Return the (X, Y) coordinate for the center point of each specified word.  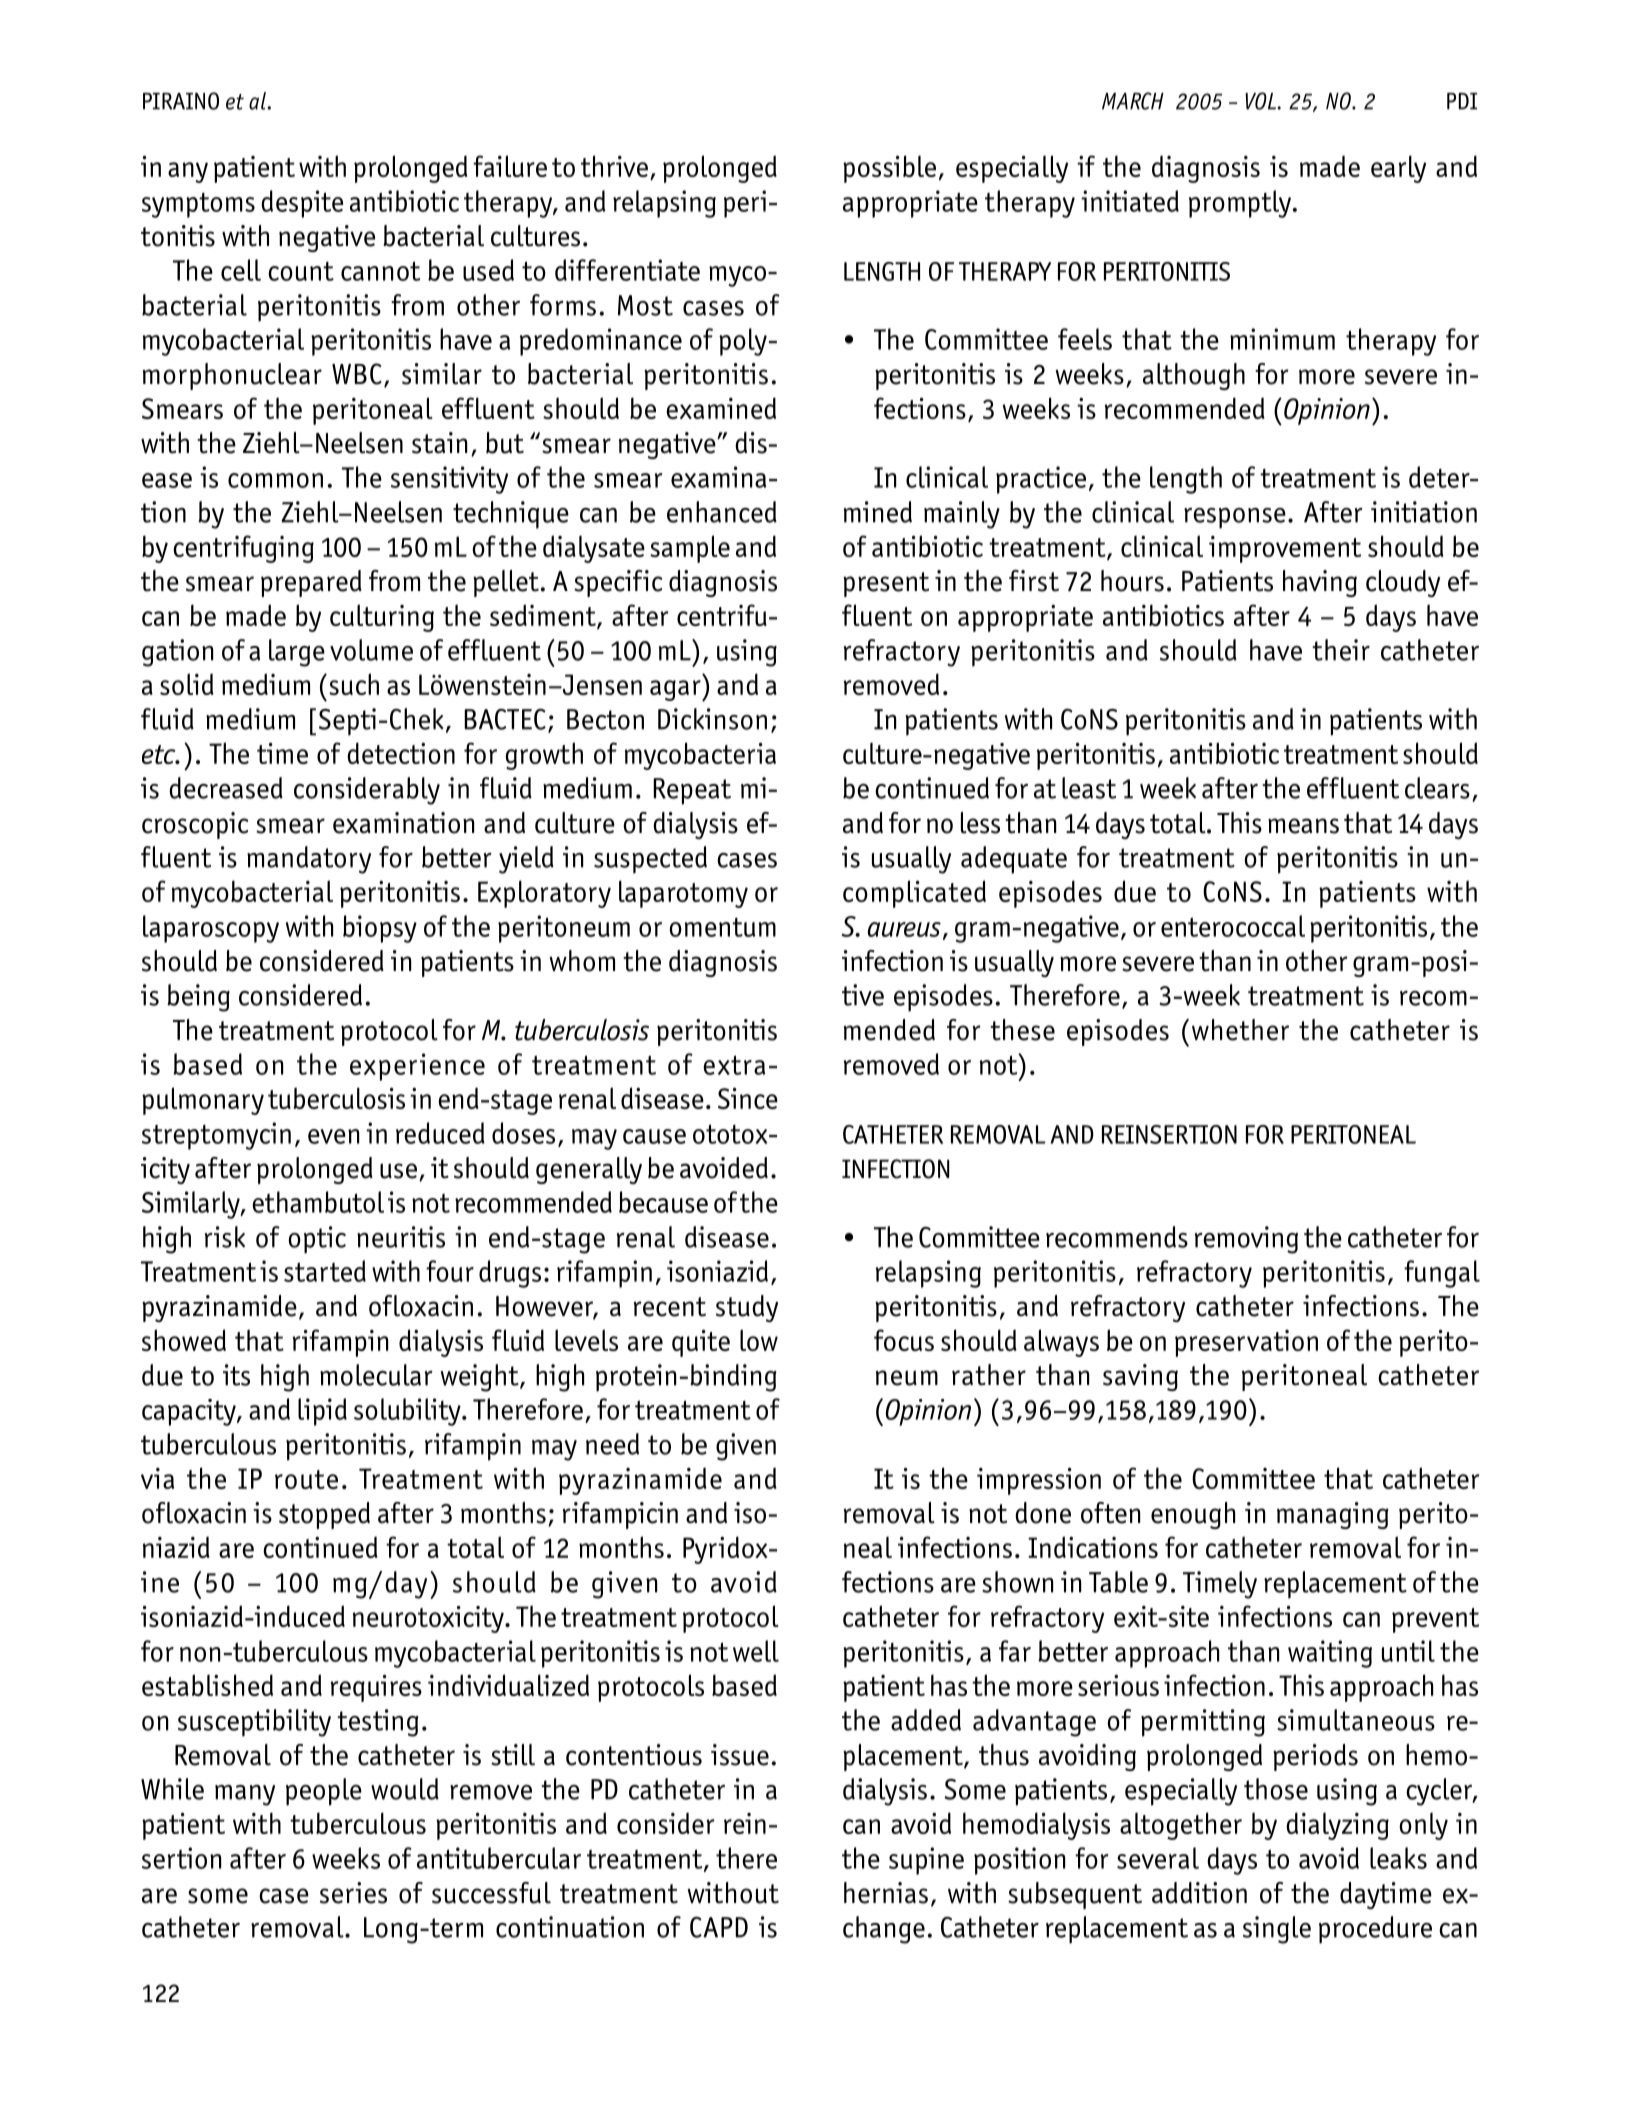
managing (1333, 1515)
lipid (322, 1412)
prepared (311, 583)
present (886, 584)
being (198, 998)
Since (748, 1098)
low (759, 1340)
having (1320, 583)
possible (889, 169)
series (353, 1893)
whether (1240, 1030)
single (1277, 1930)
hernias (886, 1893)
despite (302, 204)
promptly (1241, 204)
